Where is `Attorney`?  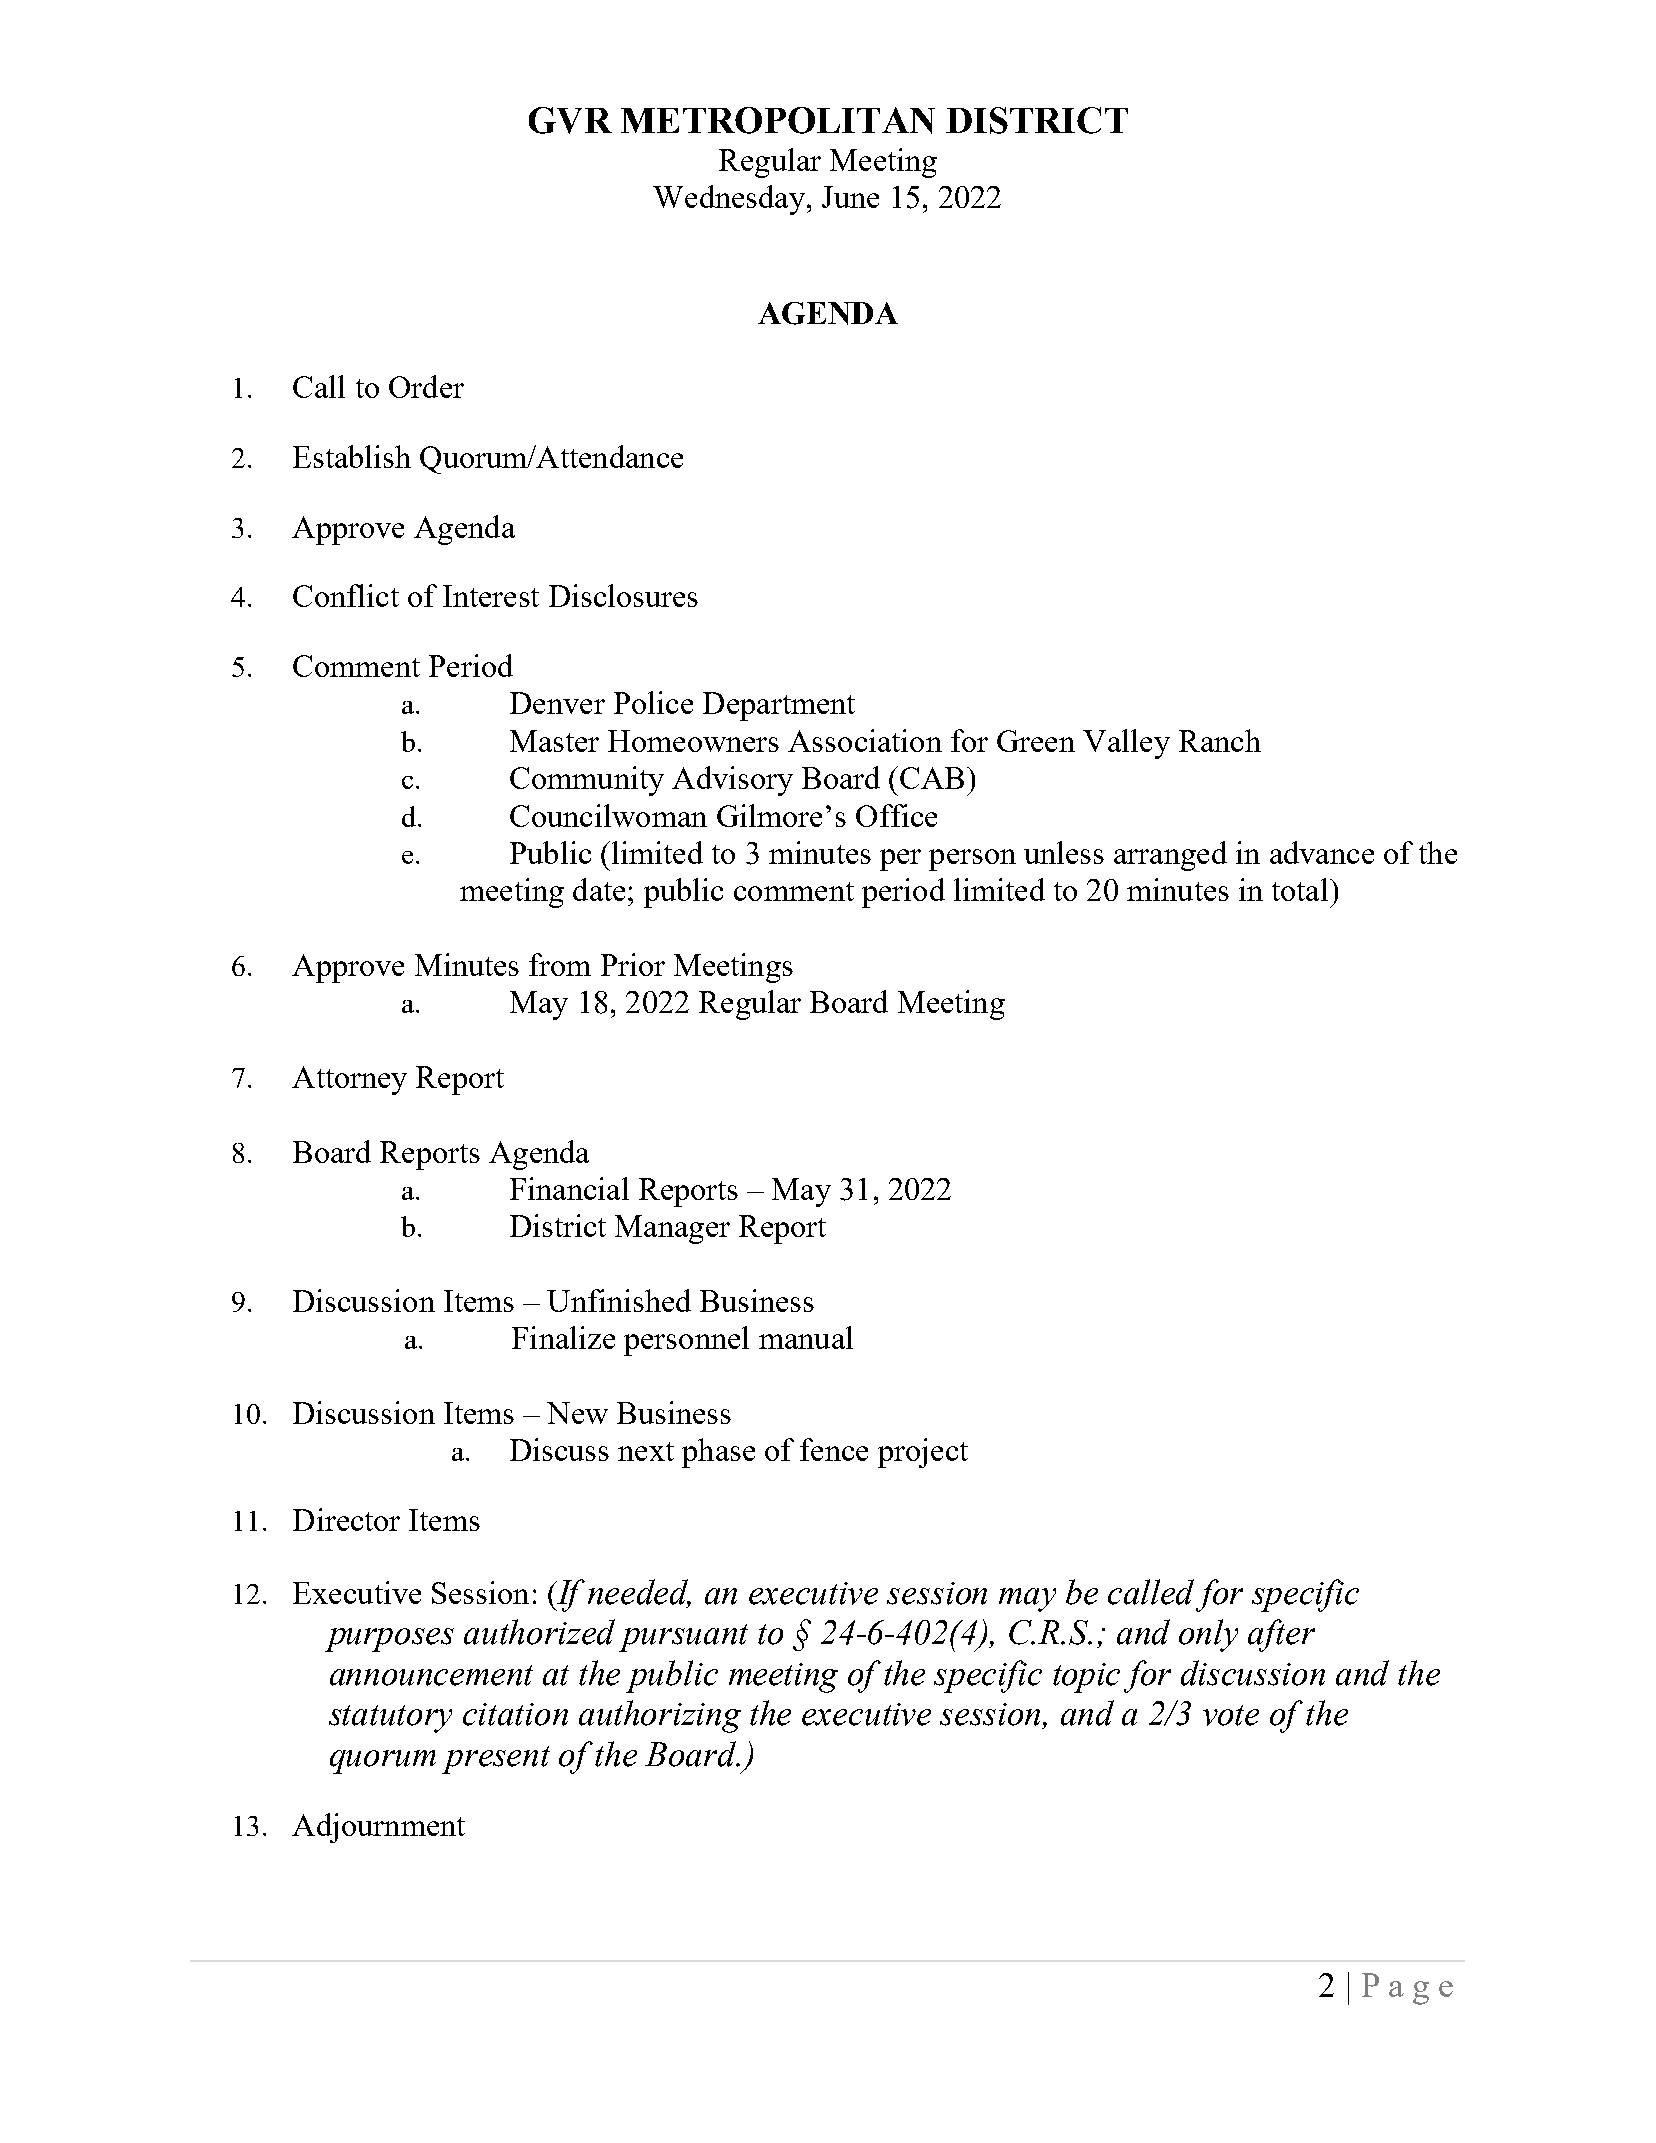 Attorney is located at coordinates (349, 1080).
